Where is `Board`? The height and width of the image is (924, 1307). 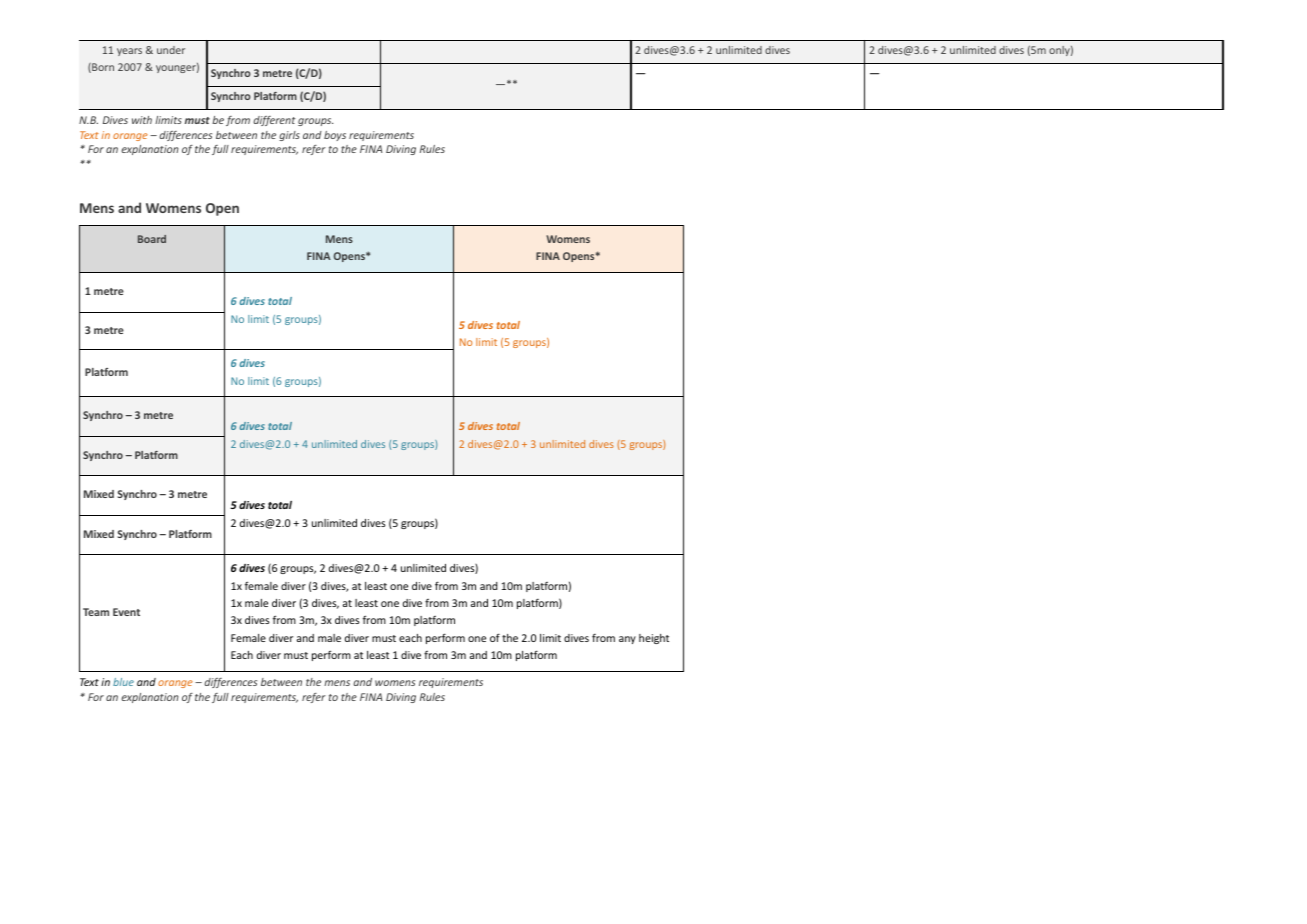
Board is located at coordinates (152, 239).
